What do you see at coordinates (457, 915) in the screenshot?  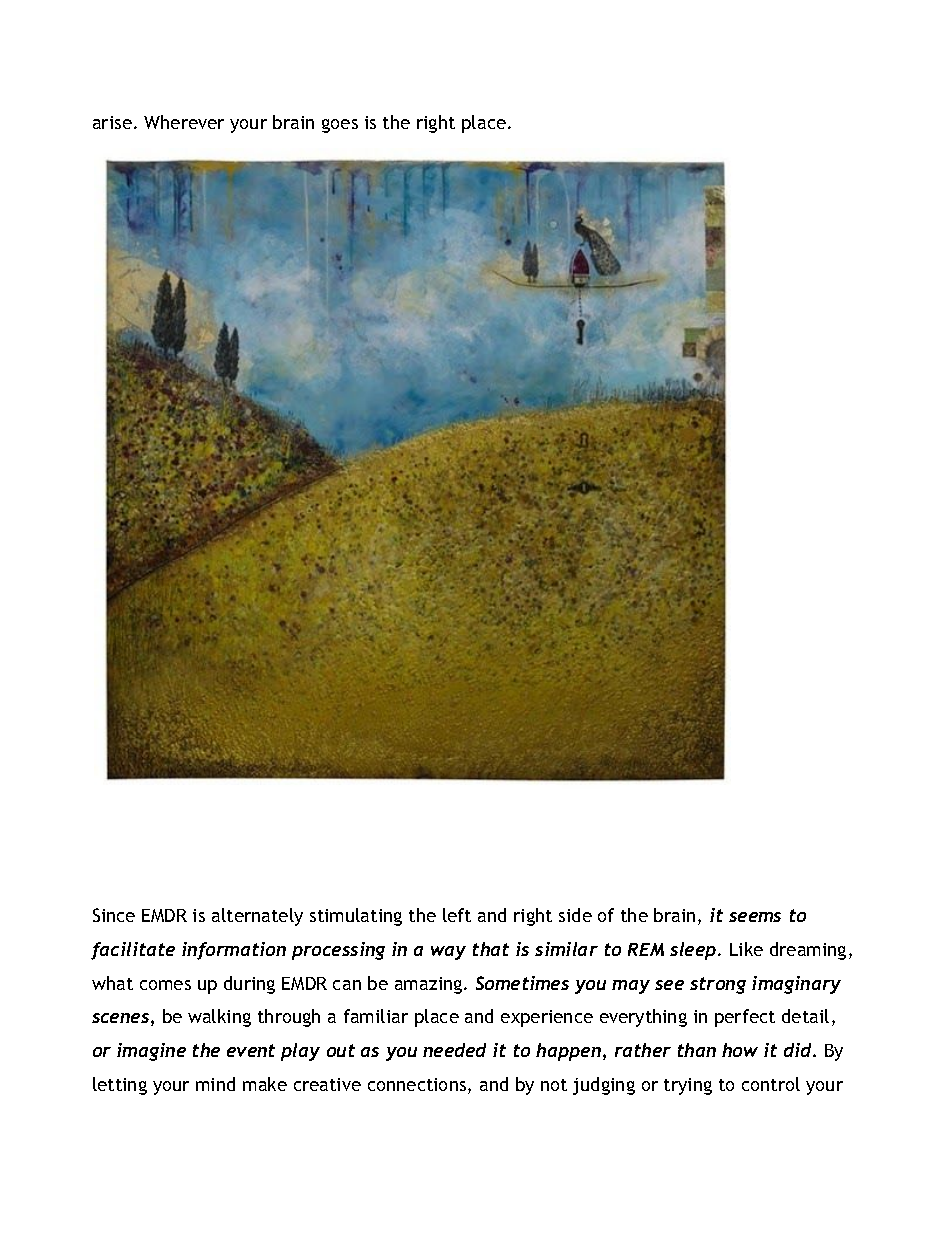 I see `left` at bounding box center [457, 915].
